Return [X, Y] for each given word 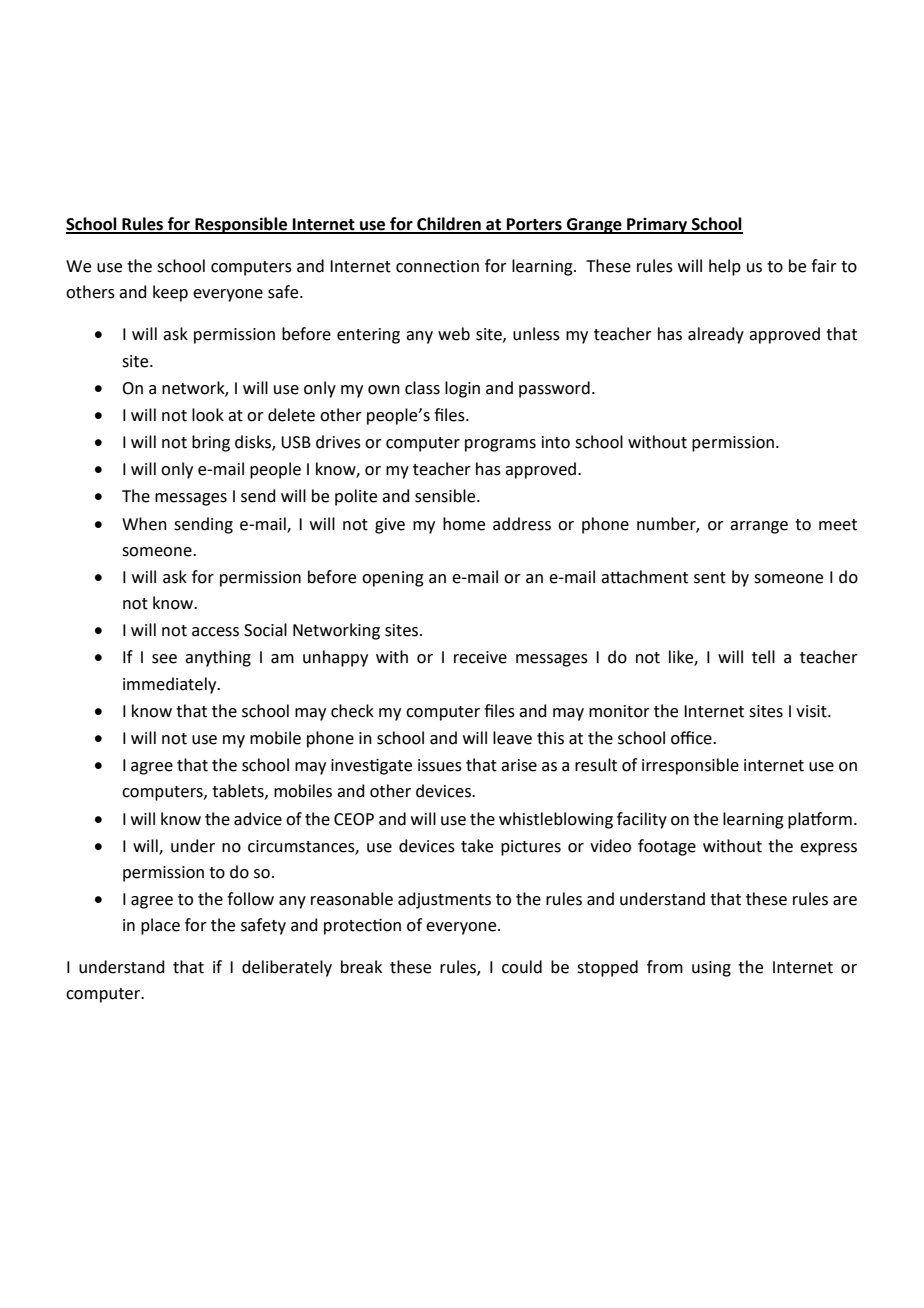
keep [170, 293]
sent [710, 578]
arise [519, 765]
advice [258, 819]
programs [500, 445]
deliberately [287, 968]
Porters [534, 225]
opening [393, 579]
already [716, 335]
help [725, 267]
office [692, 738]
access [215, 632]
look [208, 415]
